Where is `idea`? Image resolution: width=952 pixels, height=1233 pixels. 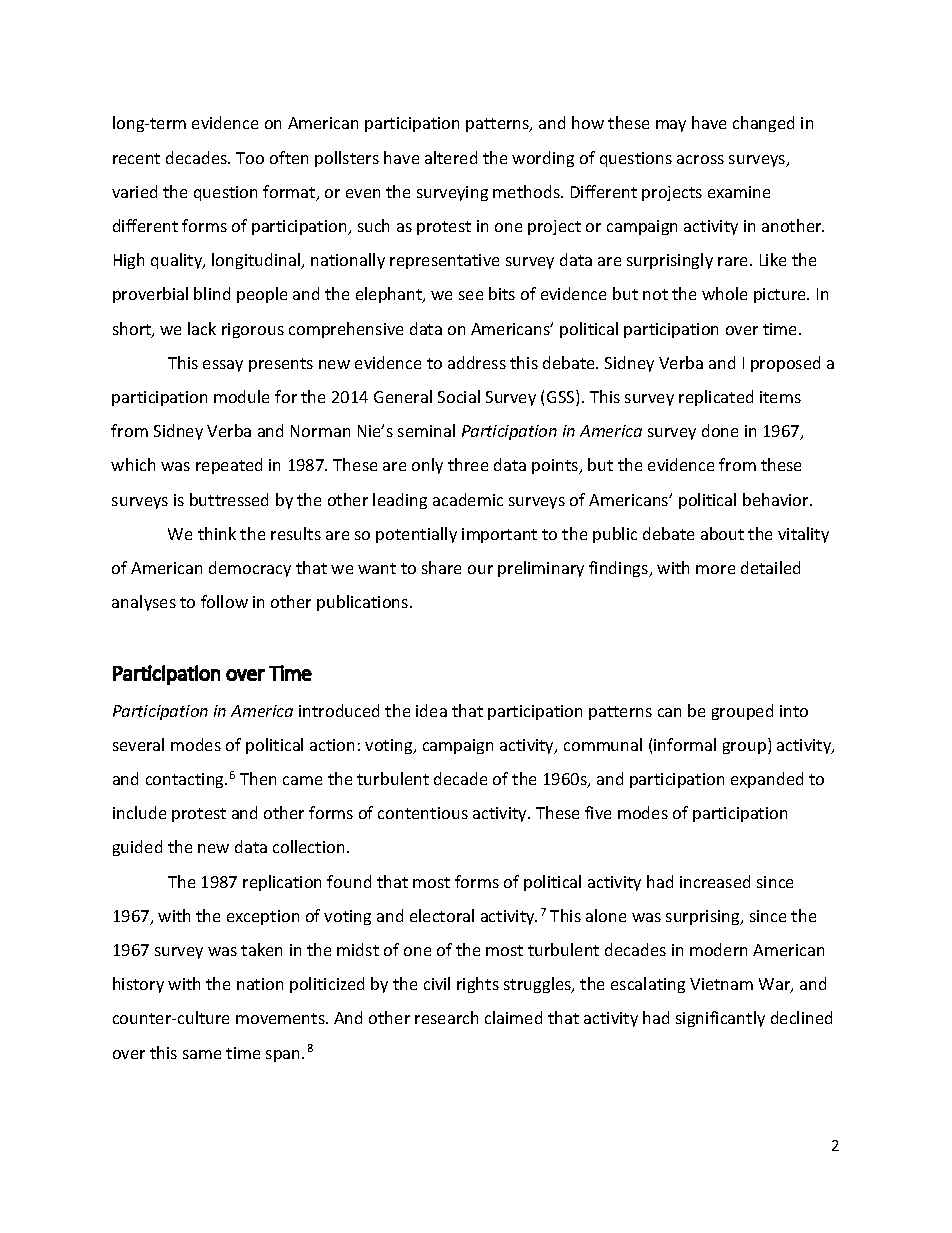 idea is located at coordinates (431, 710).
